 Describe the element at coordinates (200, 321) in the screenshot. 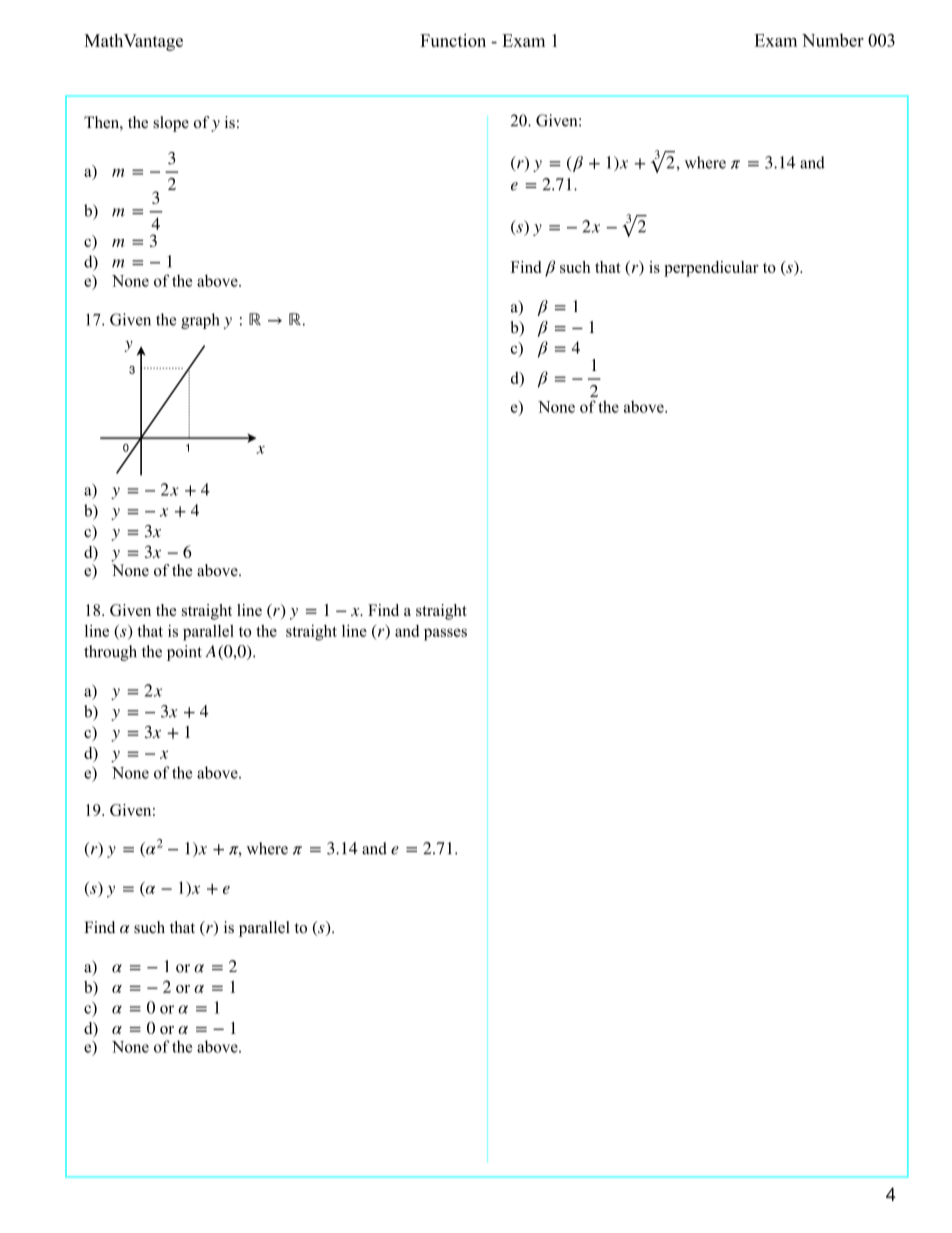

I see `graph` at that location.
